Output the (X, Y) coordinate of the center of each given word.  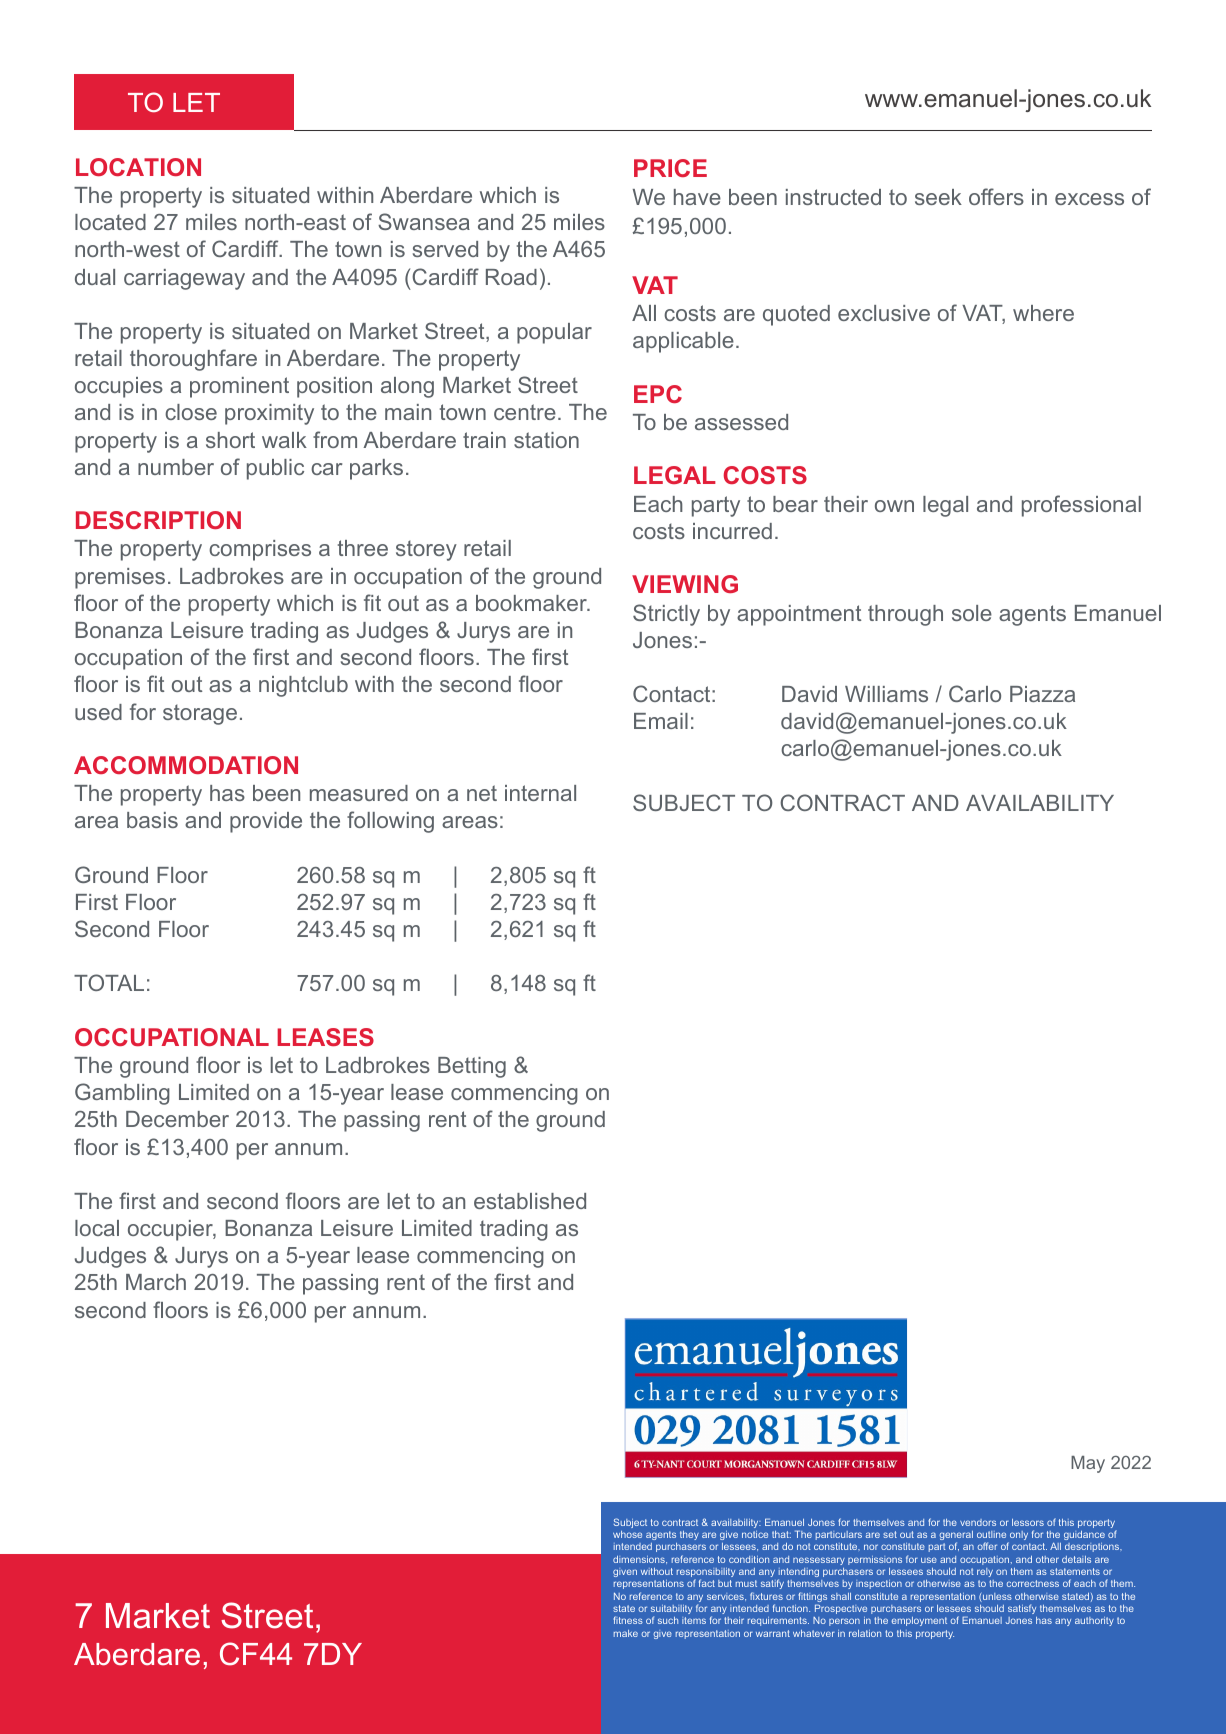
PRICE (670, 168)
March (156, 1282)
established (530, 1201)
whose (627, 1534)
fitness (628, 1620)
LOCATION (138, 167)
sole (972, 613)
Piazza (1042, 694)
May (1088, 1464)
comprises (260, 550)
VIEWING (685, 584)
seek (938, 197)
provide (266, 822)
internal (540, 793)
